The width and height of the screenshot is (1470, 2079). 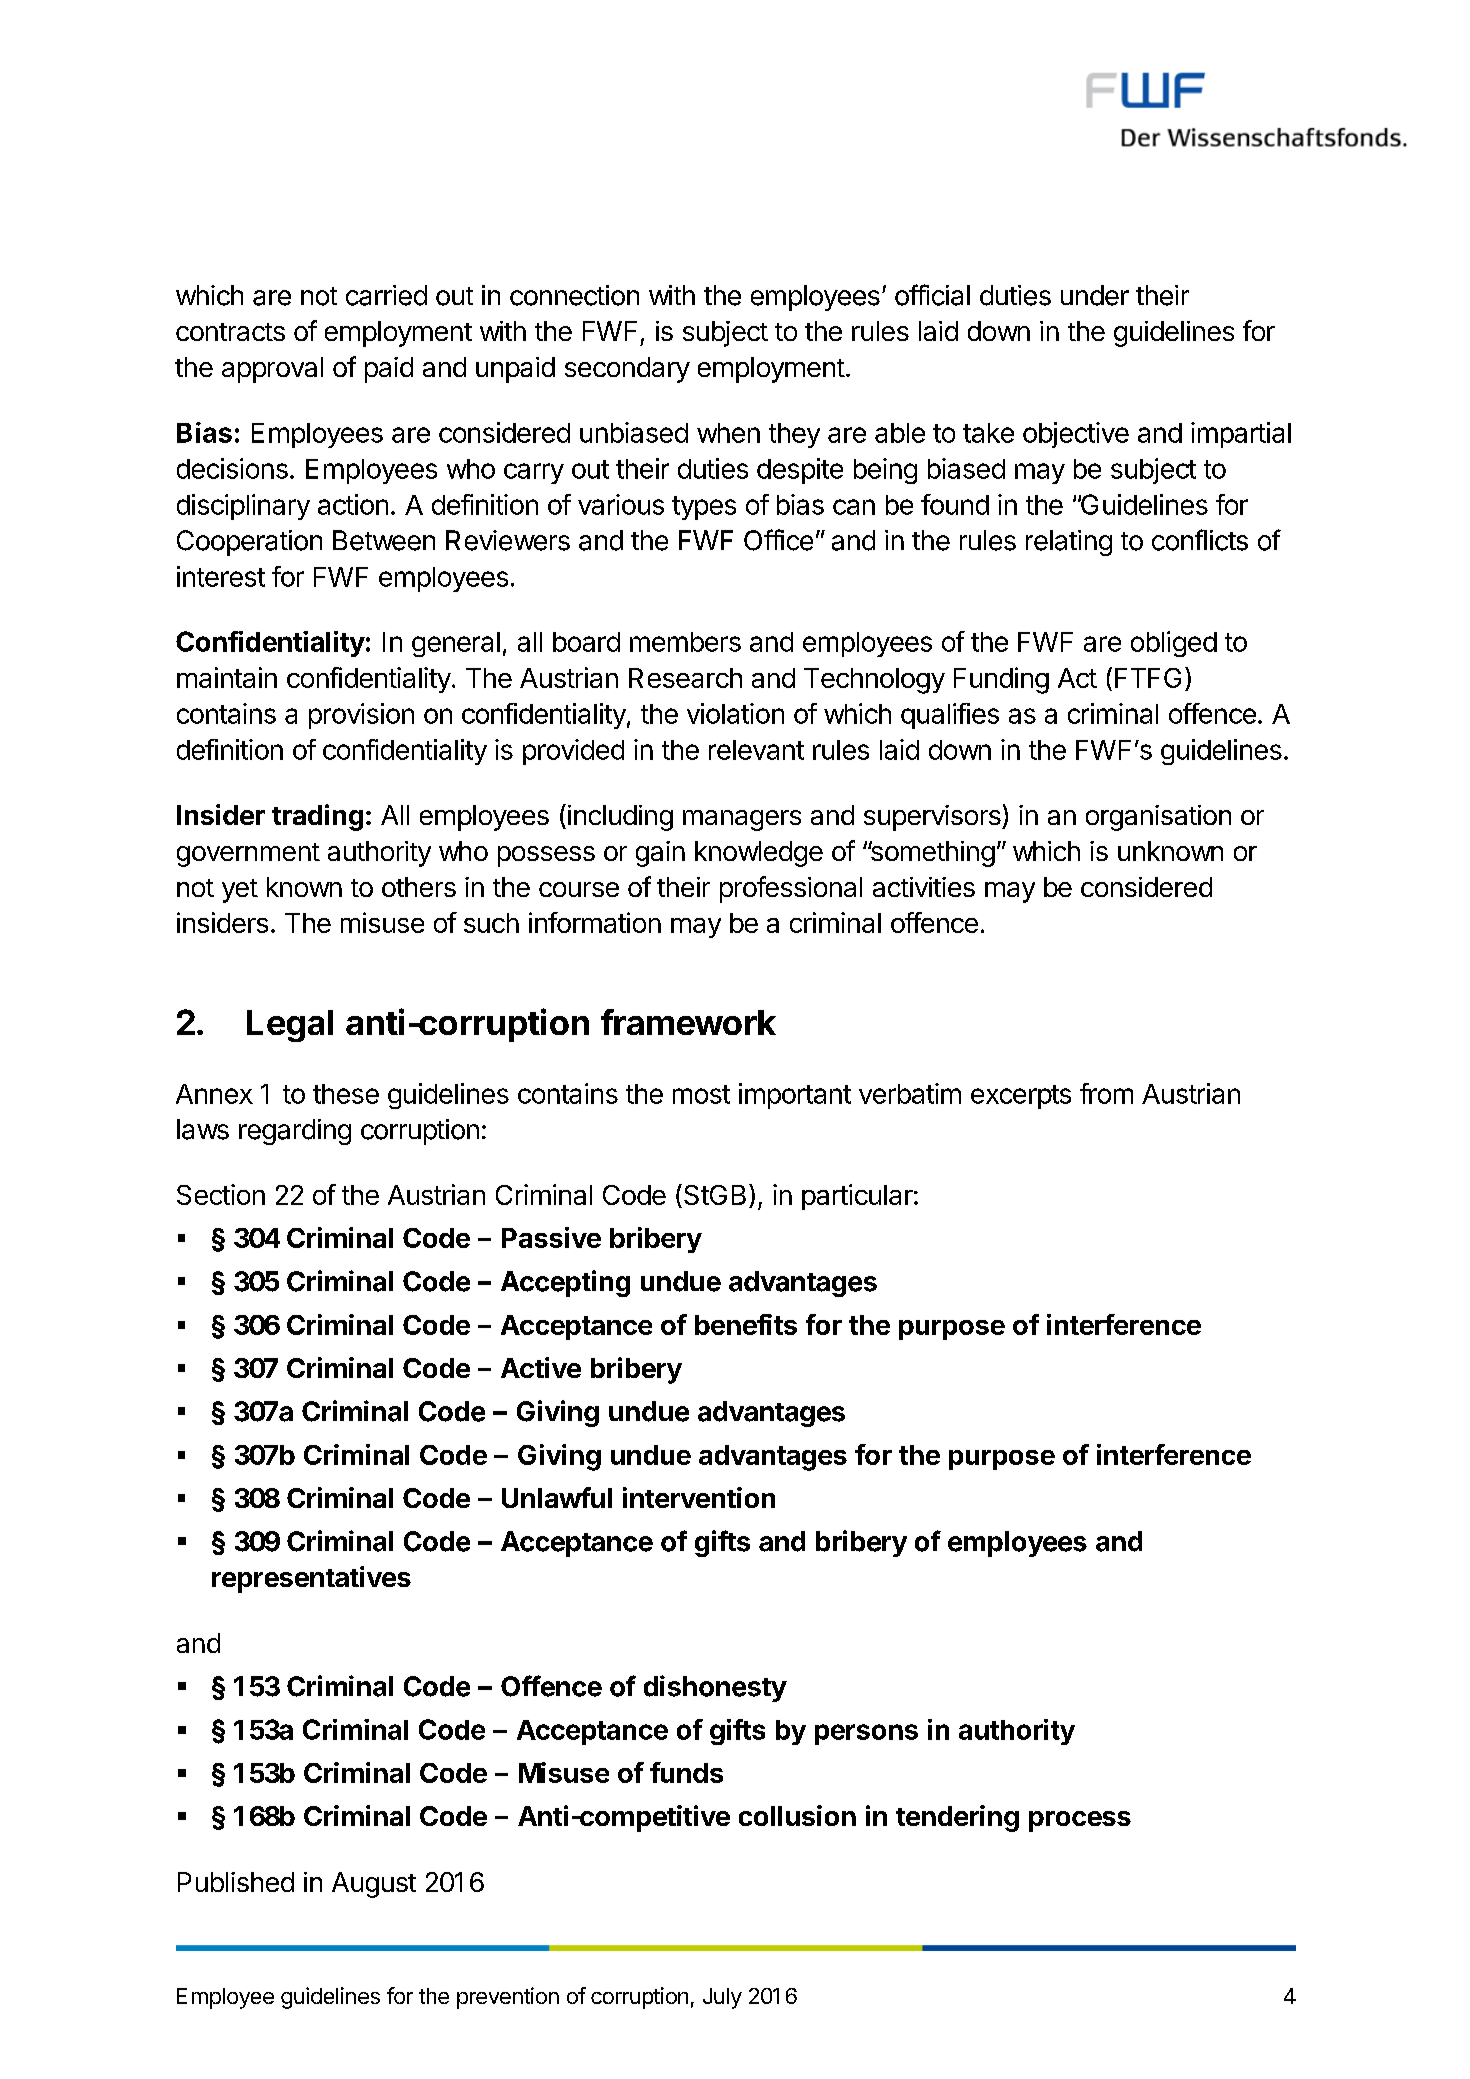 What do you see at coordinates (722, 1998) in the screenshot?
I see `July` at bounding box center [722, 1998].
